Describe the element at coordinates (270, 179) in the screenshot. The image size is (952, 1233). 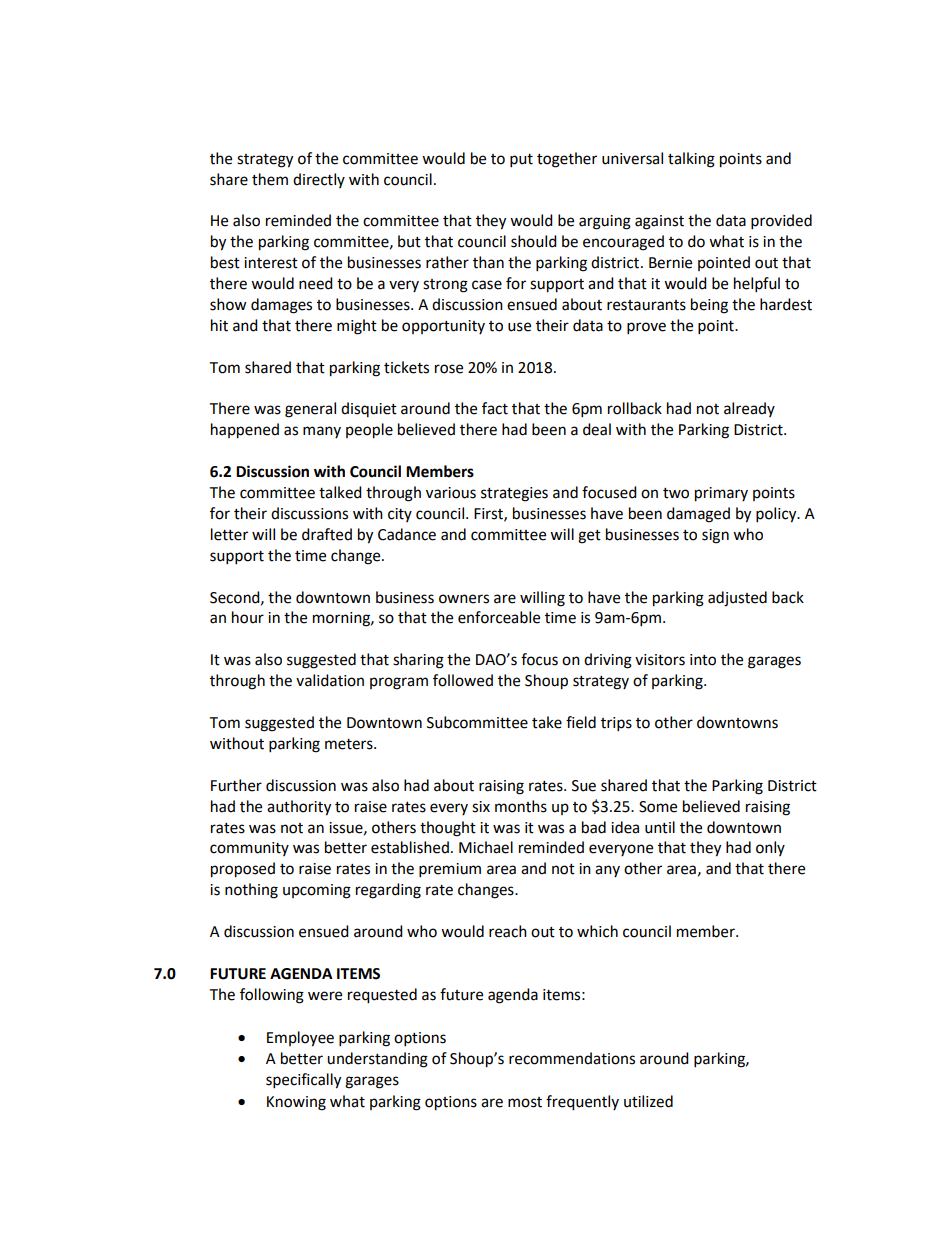
I see `them` at that location.
